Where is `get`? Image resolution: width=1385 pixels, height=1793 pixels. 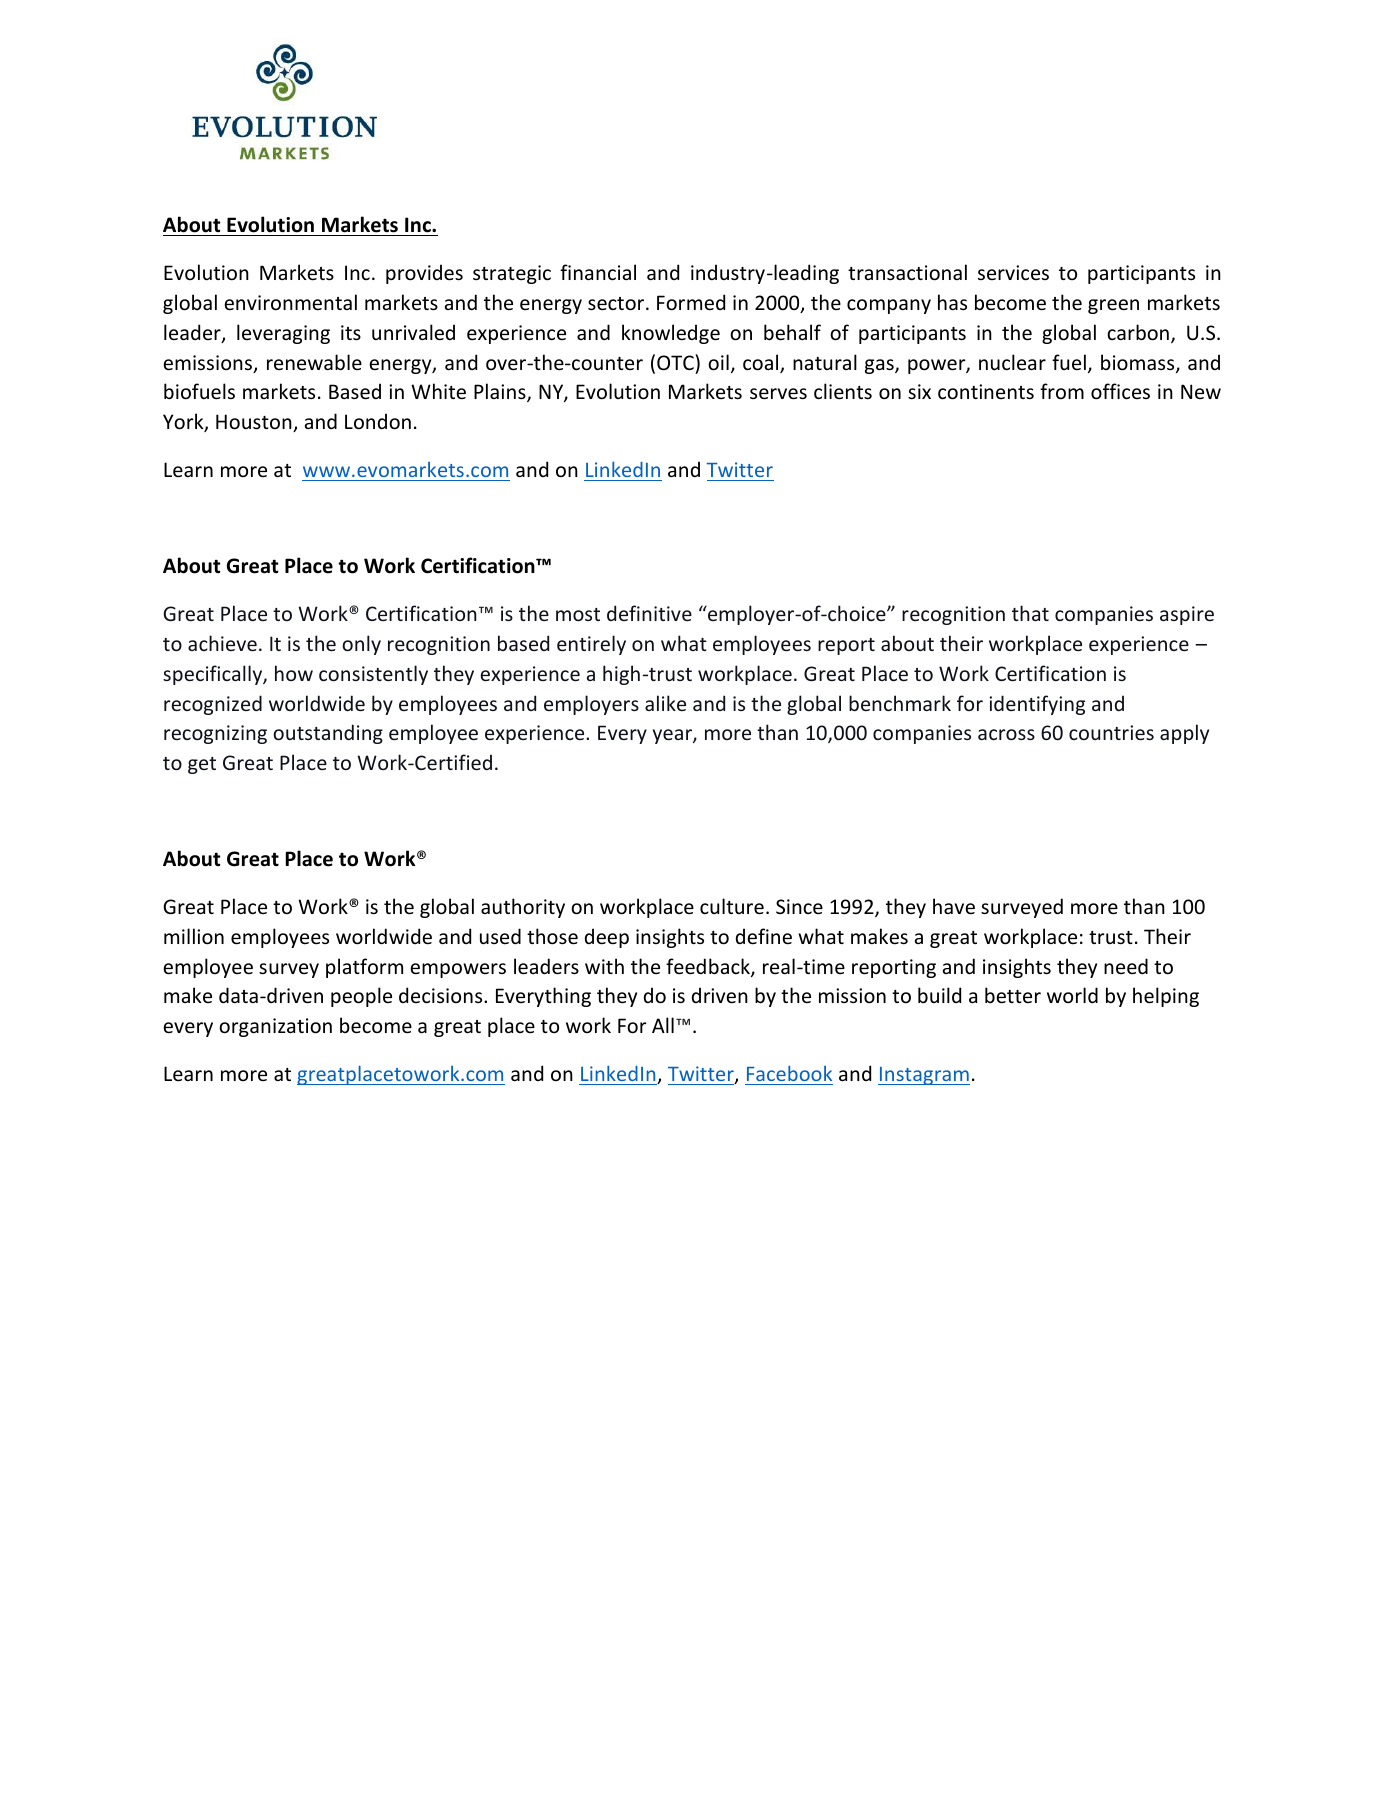
get is located at coordinates (202, 765).
